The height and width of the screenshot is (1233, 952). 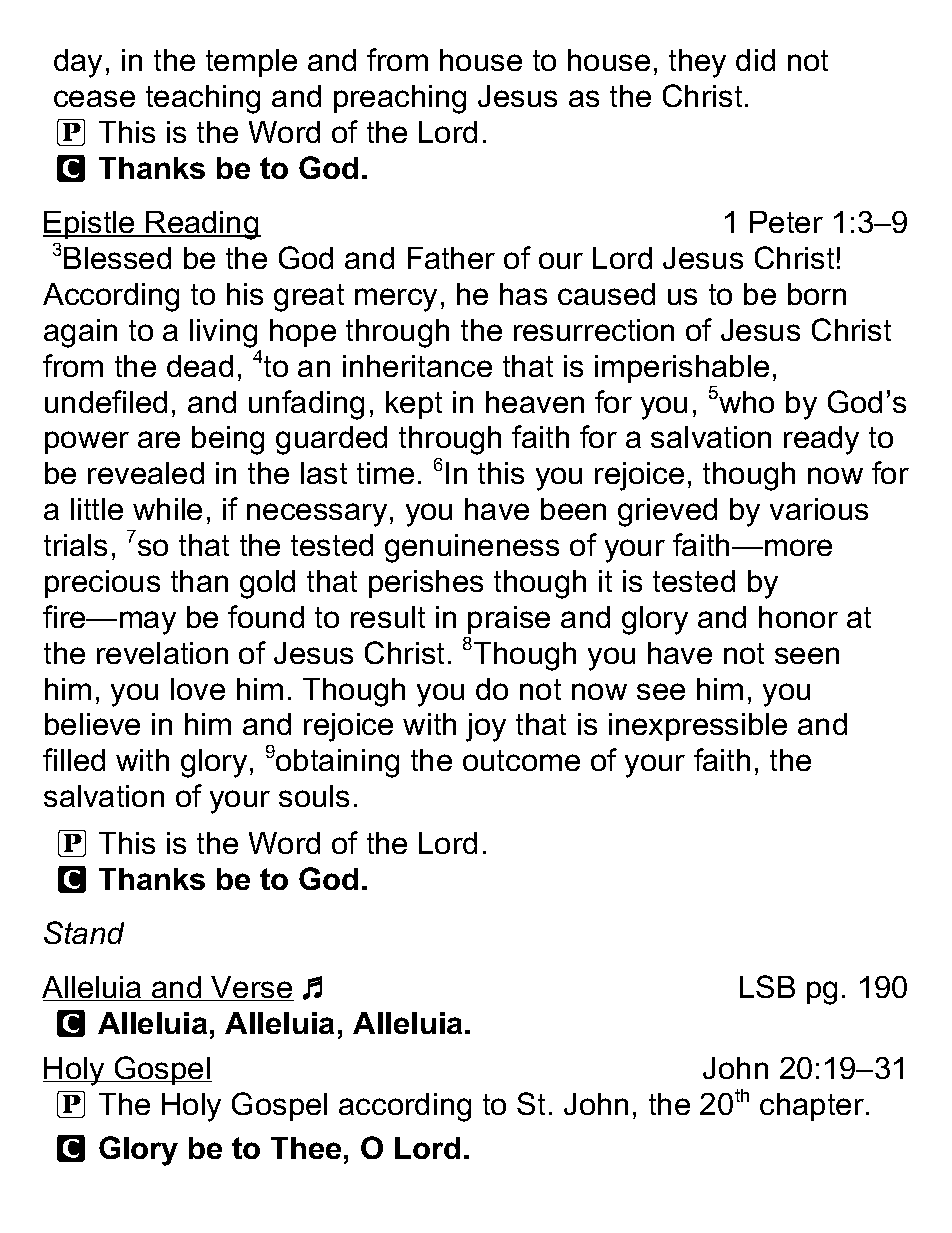 What do you see at coordinates (400, 99) in the screenshot?
I see `preaching` at bounding box center [400, 99].
